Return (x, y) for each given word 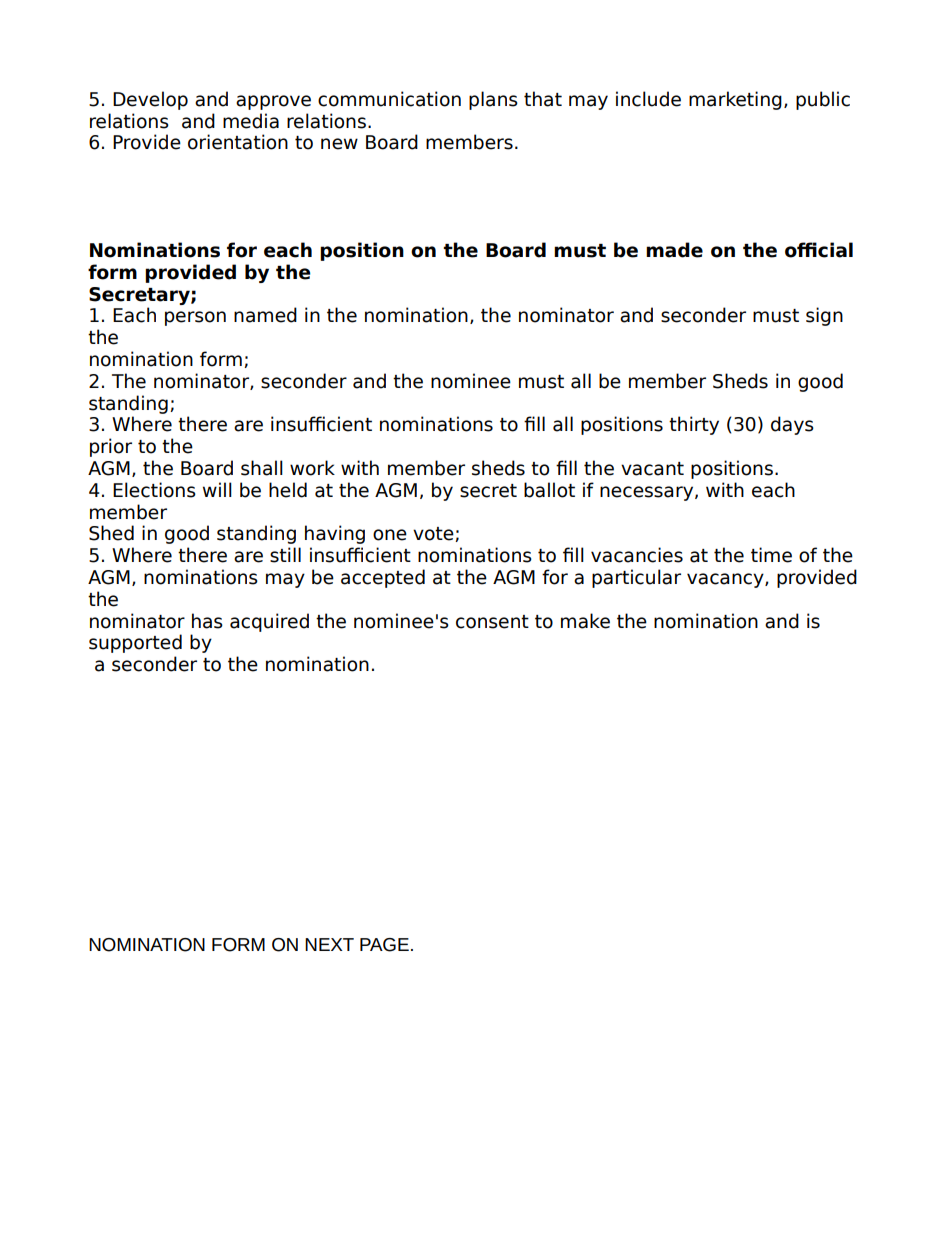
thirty (694, 425)
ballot (549, 490)
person (195, 318)
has (207, 621)
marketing (735, 100)
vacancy (726, 580)
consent (492, 622)
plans (493, 100)
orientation (238, 142)
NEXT (329, 944)
